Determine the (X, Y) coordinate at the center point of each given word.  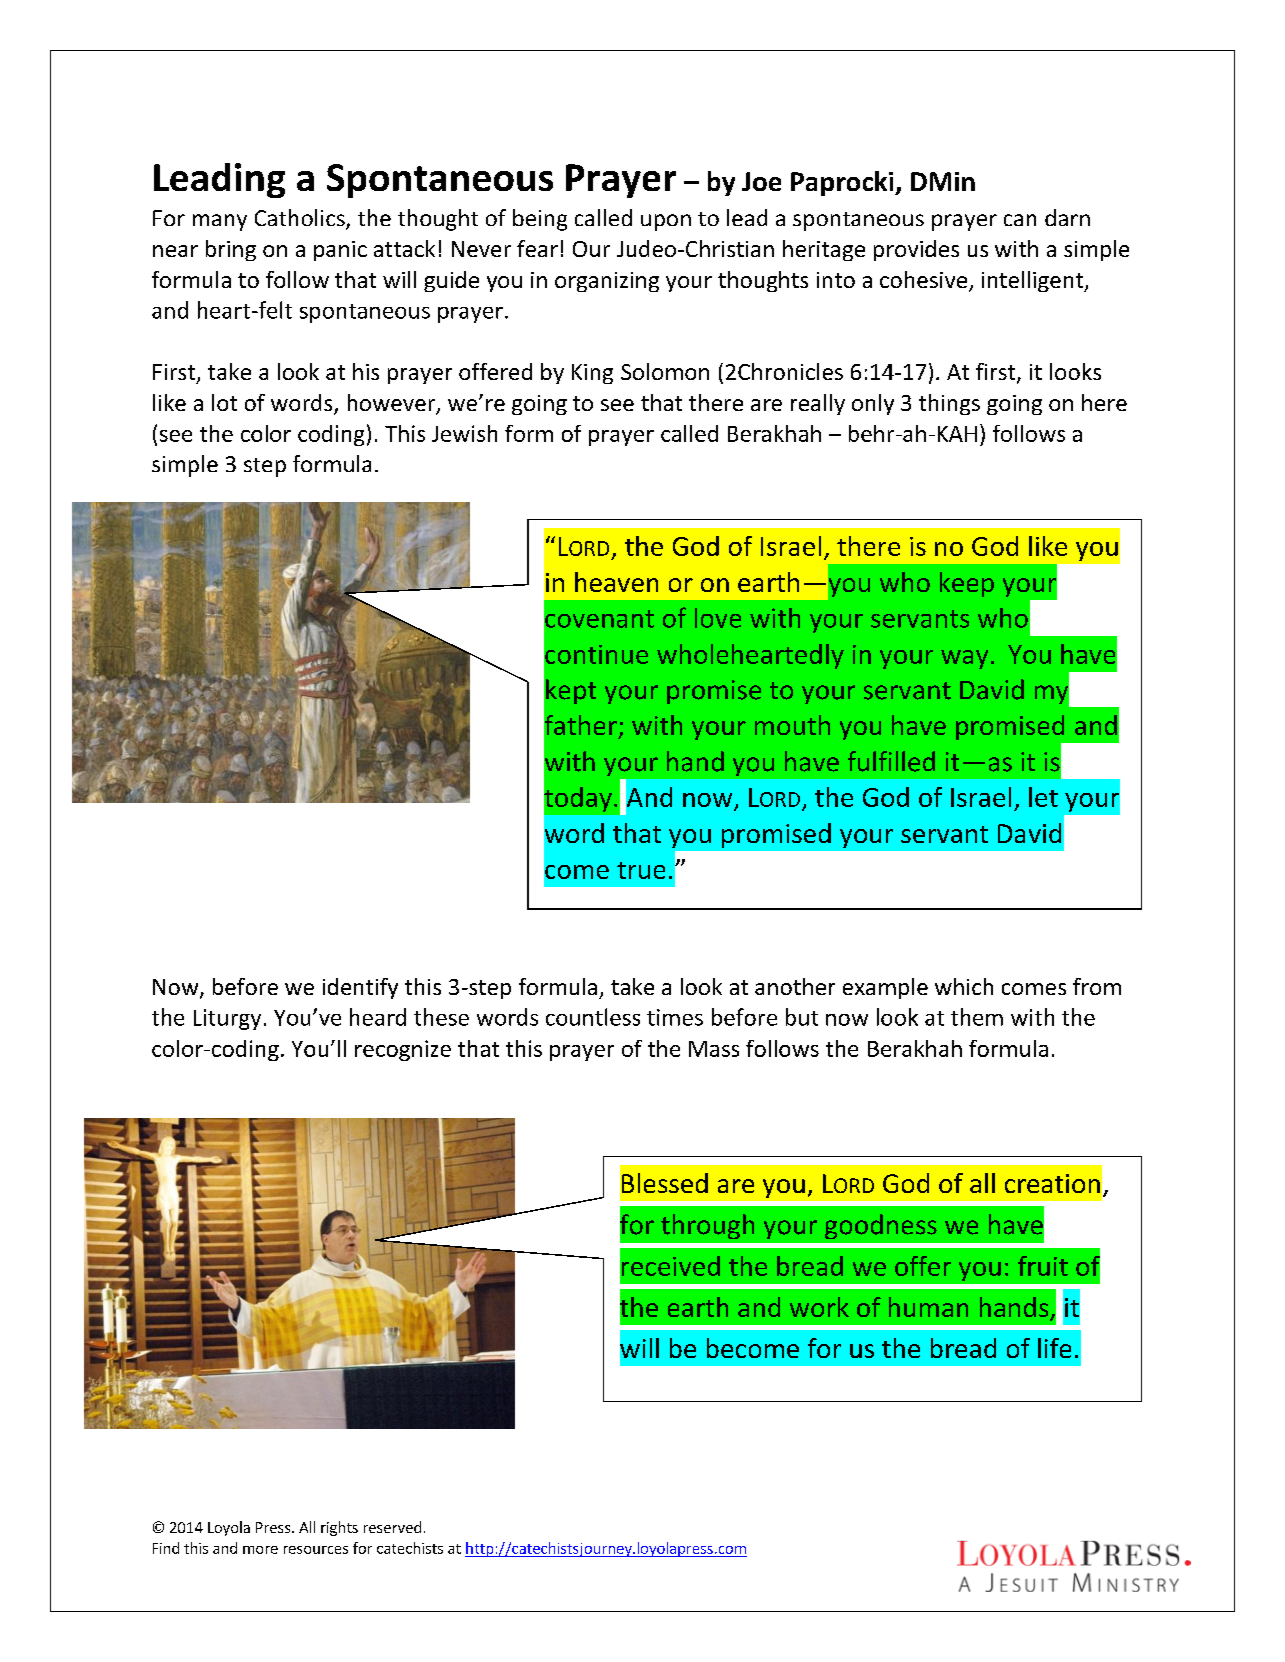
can (1020, 220)
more (260, 1550)
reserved (392, 1527)
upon (666, 222)
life (1054, 1348)
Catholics (301, 219)
